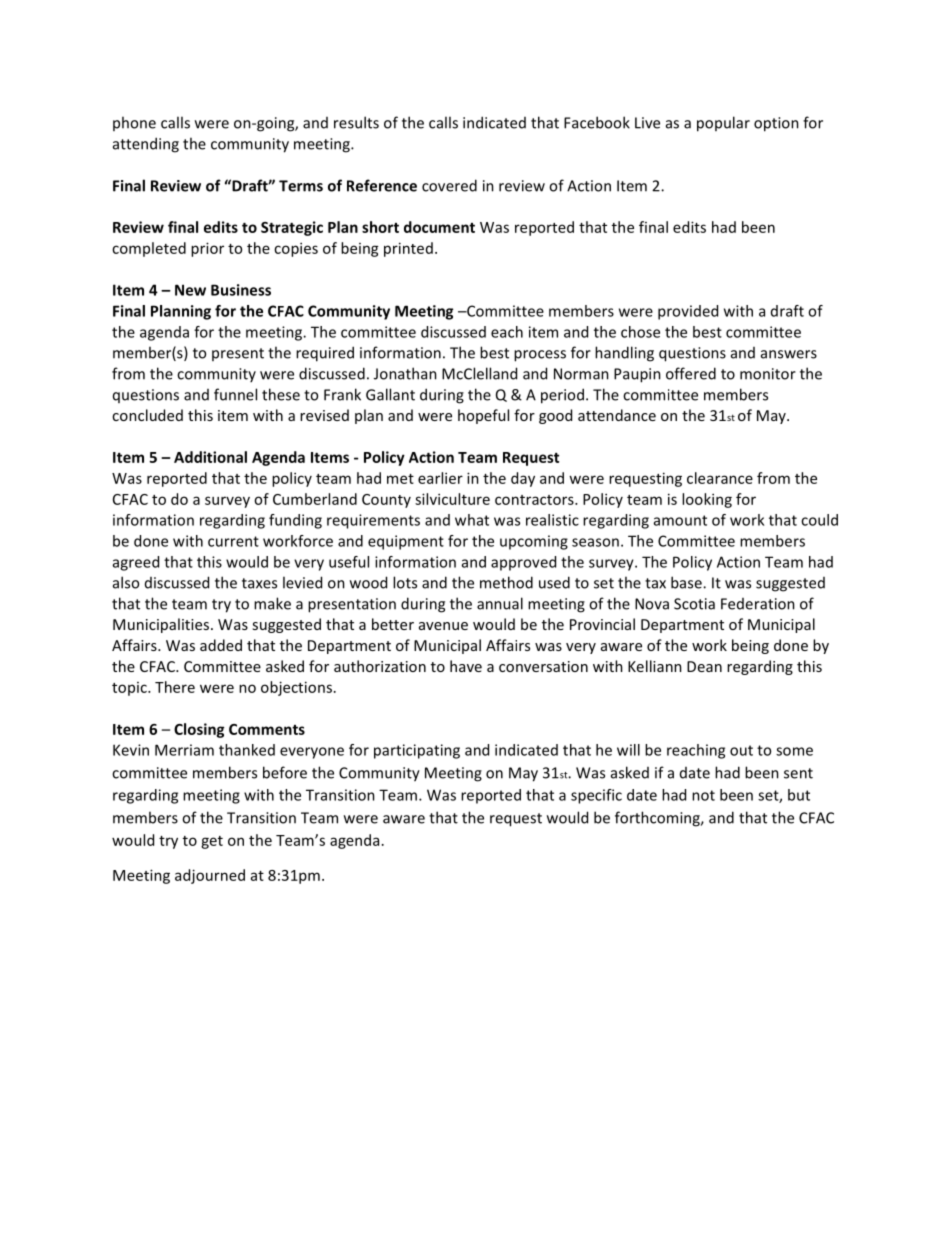 This image has width=952, height=1233. Describe the element at coordinates (466, 666) in the image. I see `have` at that location.
